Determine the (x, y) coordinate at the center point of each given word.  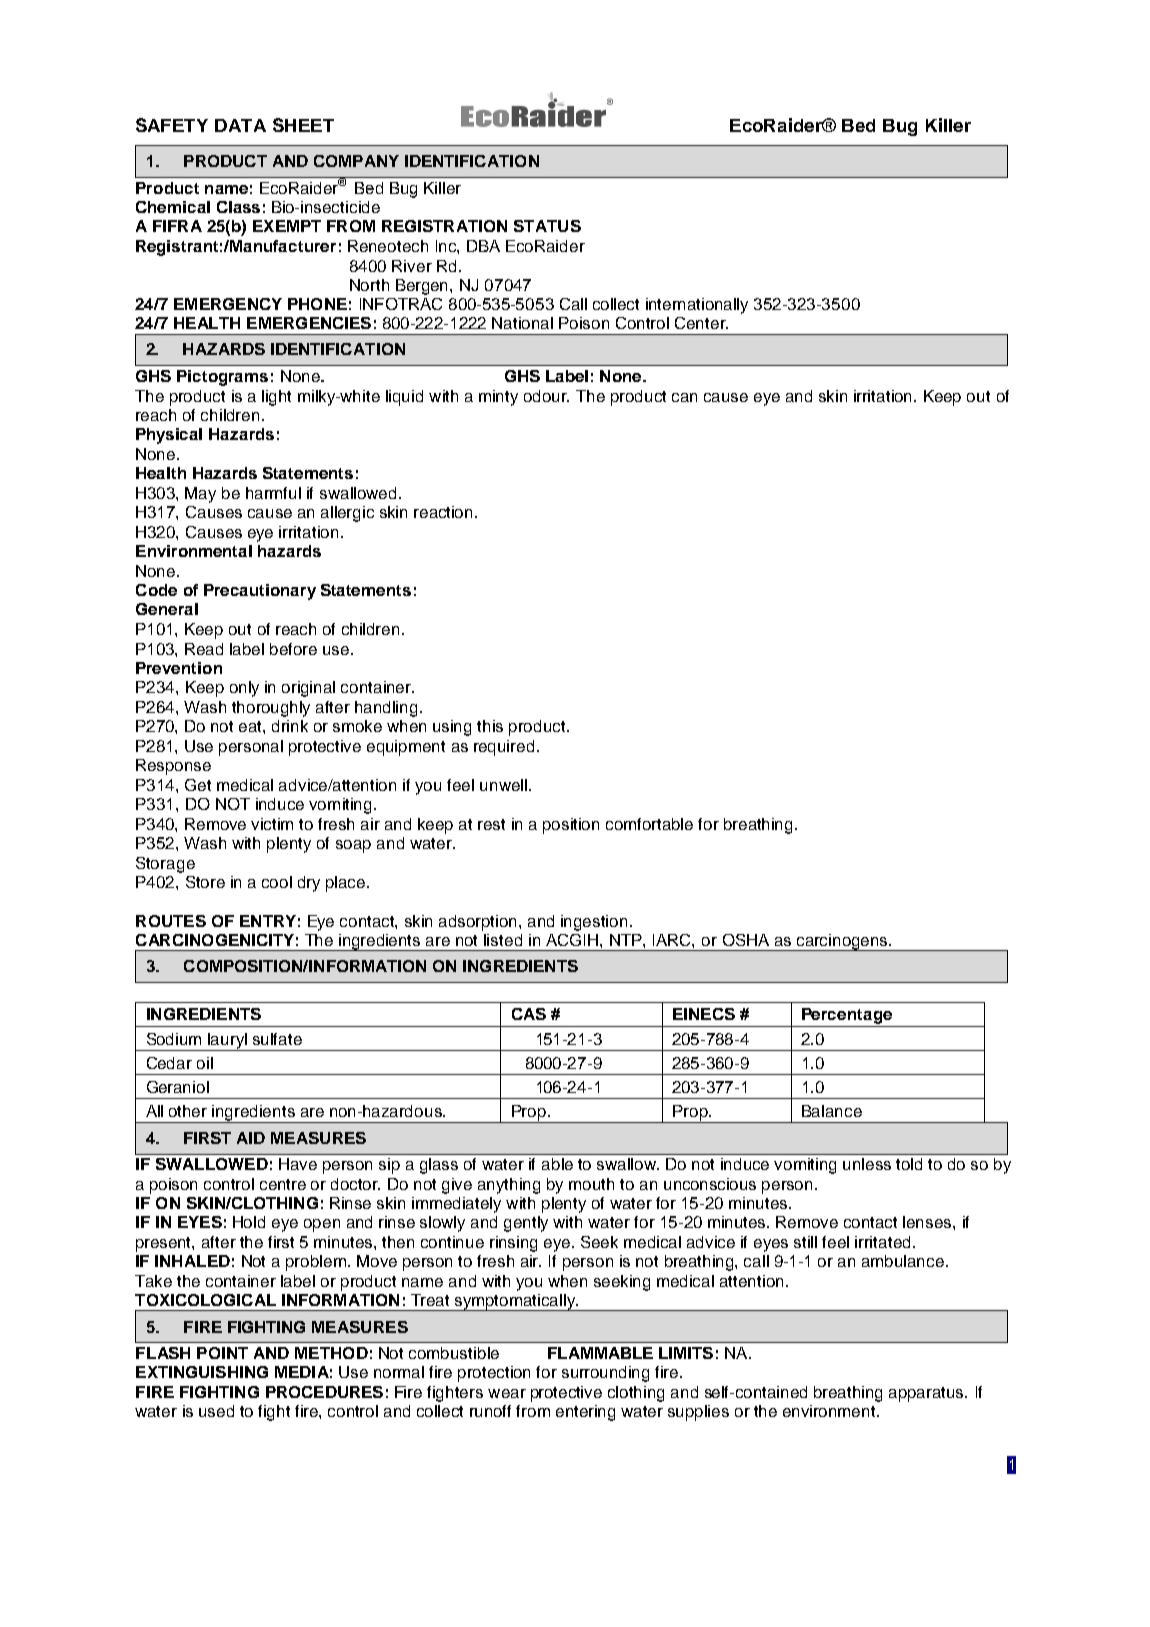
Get (198, 785)
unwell (503, 785)
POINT (222, 1353)
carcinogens (842, 942)
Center (701, 323)
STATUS (547, 226)
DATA (240, 125)
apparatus (927, 1394)
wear (507, 1393)
